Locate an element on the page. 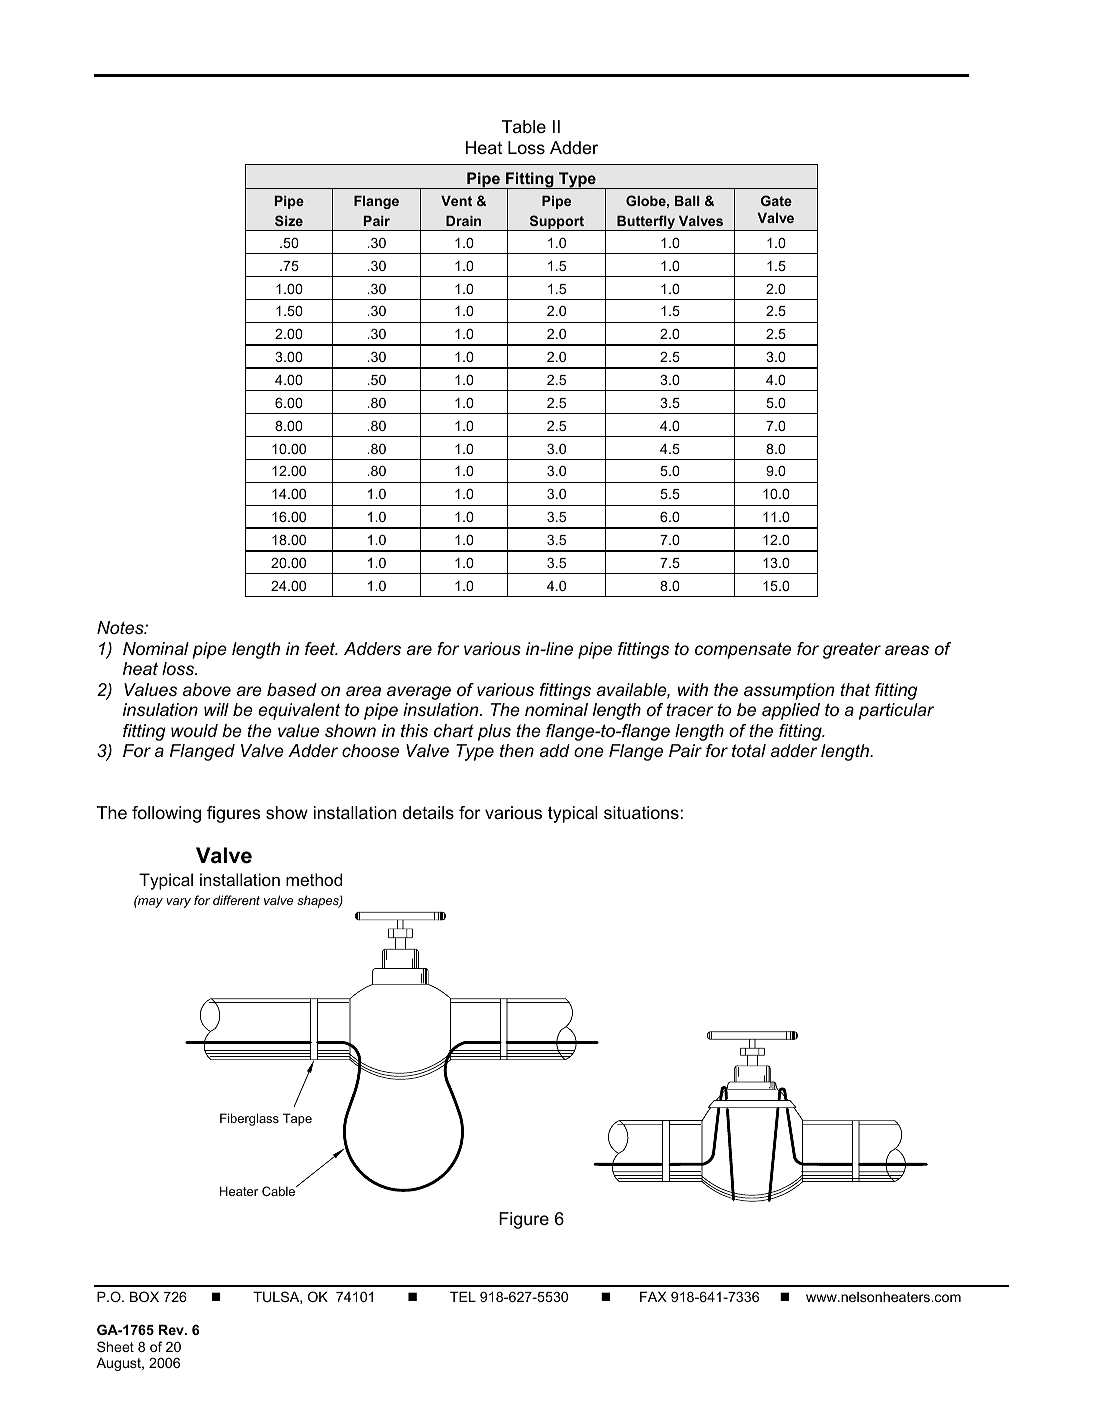  plus is located at coordinates (494, 732).
